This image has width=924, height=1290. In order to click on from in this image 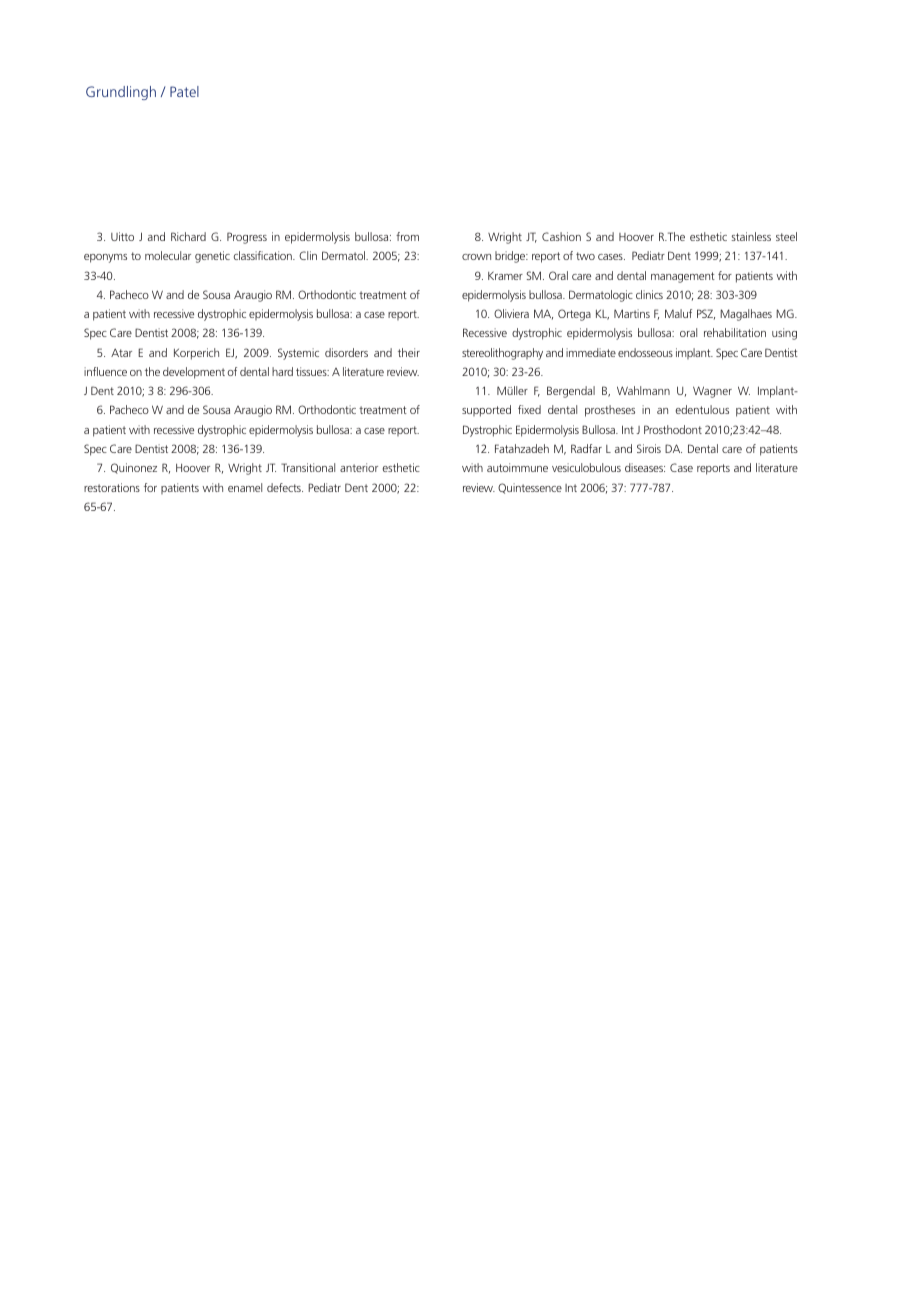, I will do `click(407, 236)`.
